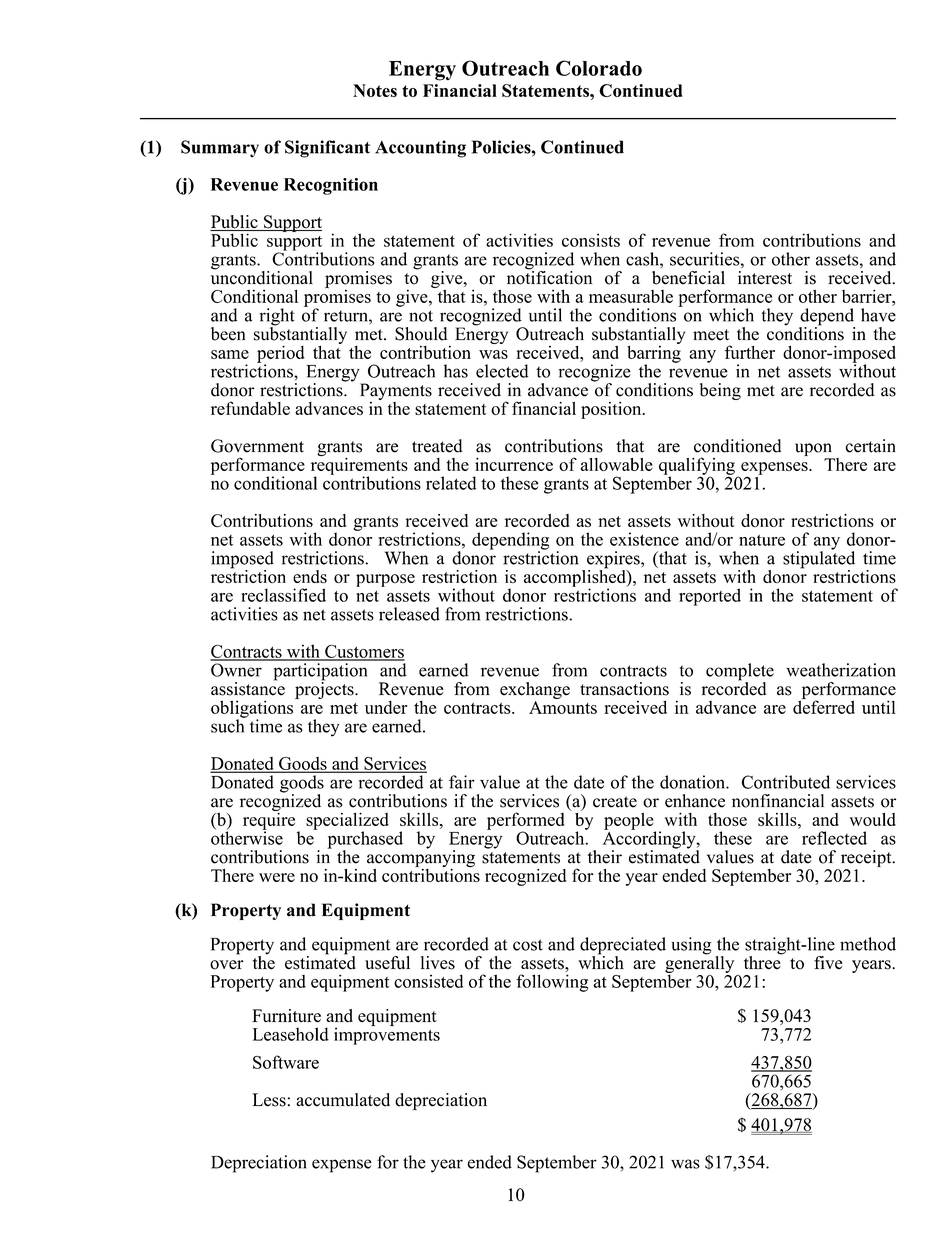 Image resolution: width=952 pixels, height=1233 pixels. I want to click on Colorado, so click(599, 68).
